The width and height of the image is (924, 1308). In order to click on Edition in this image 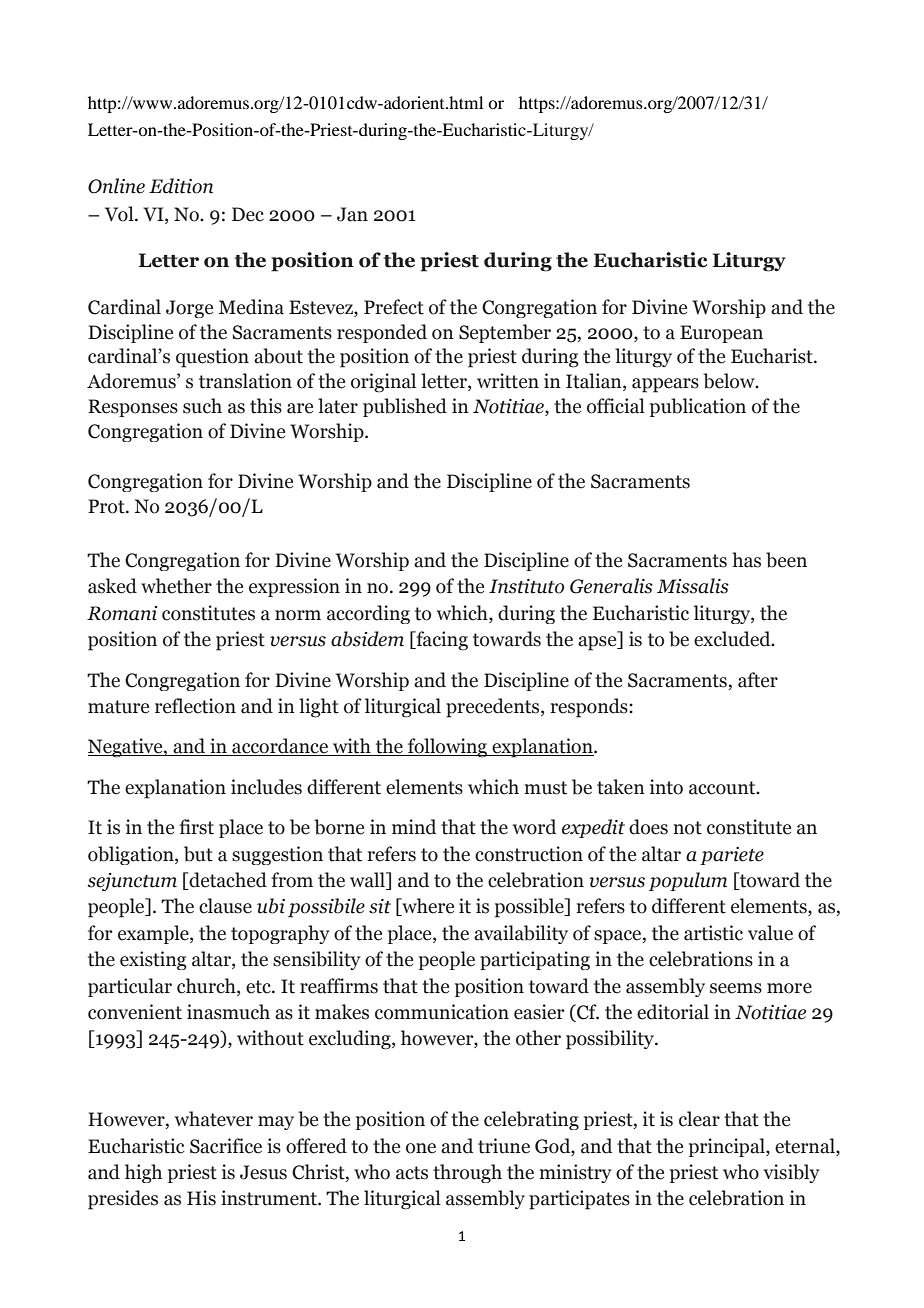, I will do `click(181, 186)`.
